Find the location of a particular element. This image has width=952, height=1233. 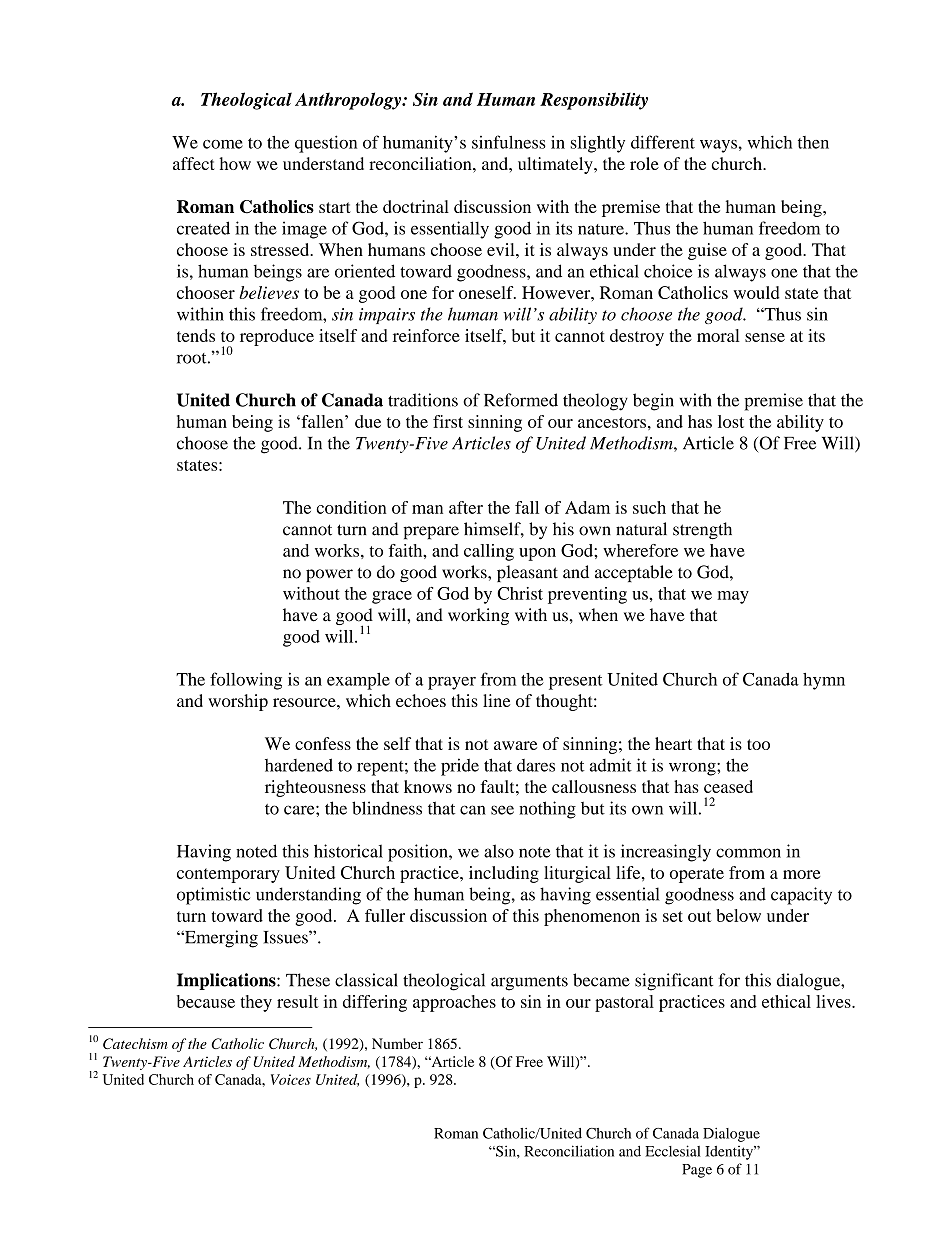

lost is located at coordinates (731, 421).
